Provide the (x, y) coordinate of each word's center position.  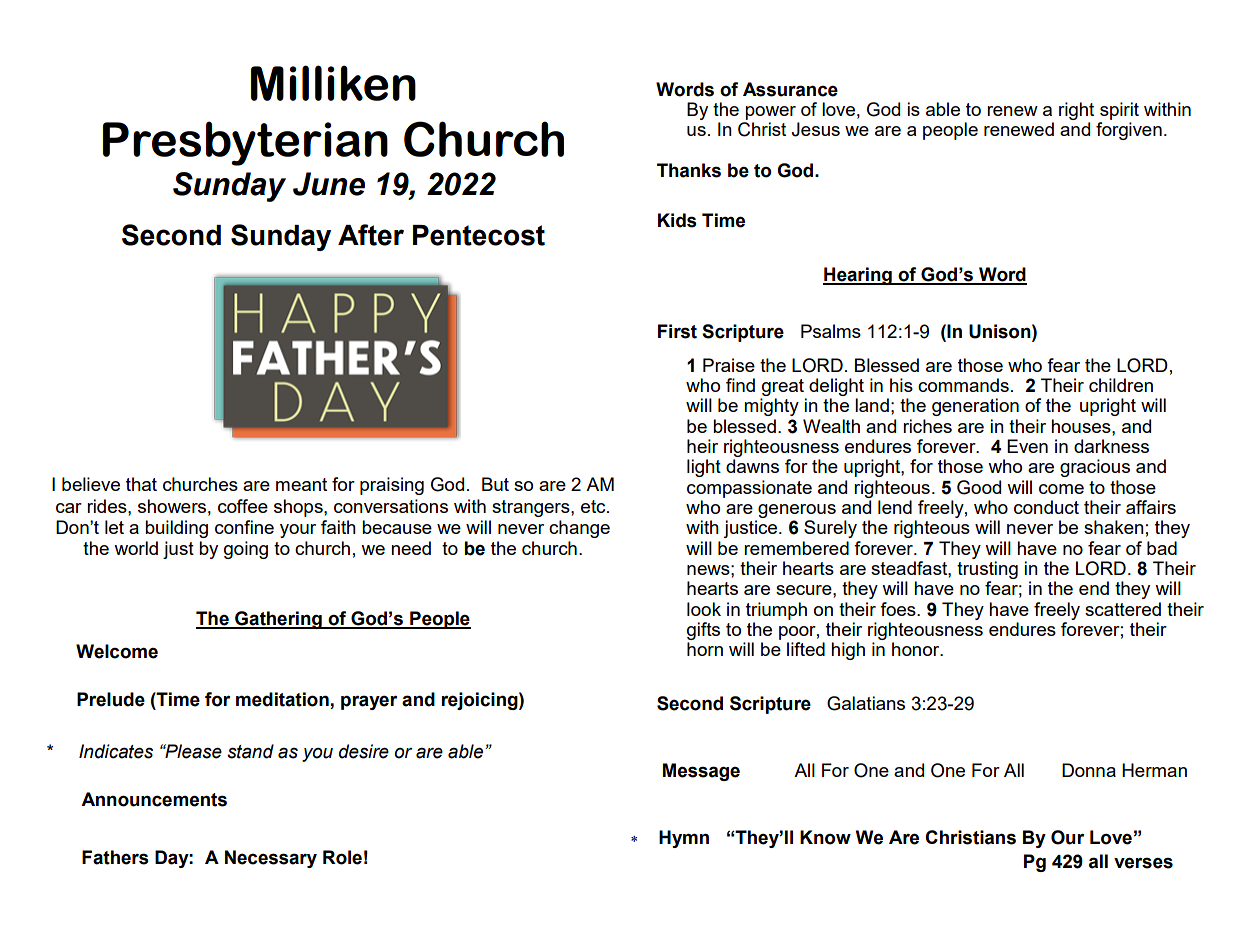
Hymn (684, 839)
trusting (987, 570)
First (677, 331)
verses (1143, 863)
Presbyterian (245, 143)
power (770, 113)
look (704, 609)
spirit (1119, 111)
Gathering (278, 620)
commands (963, 385)
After (371, 235)
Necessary (271, 859)
